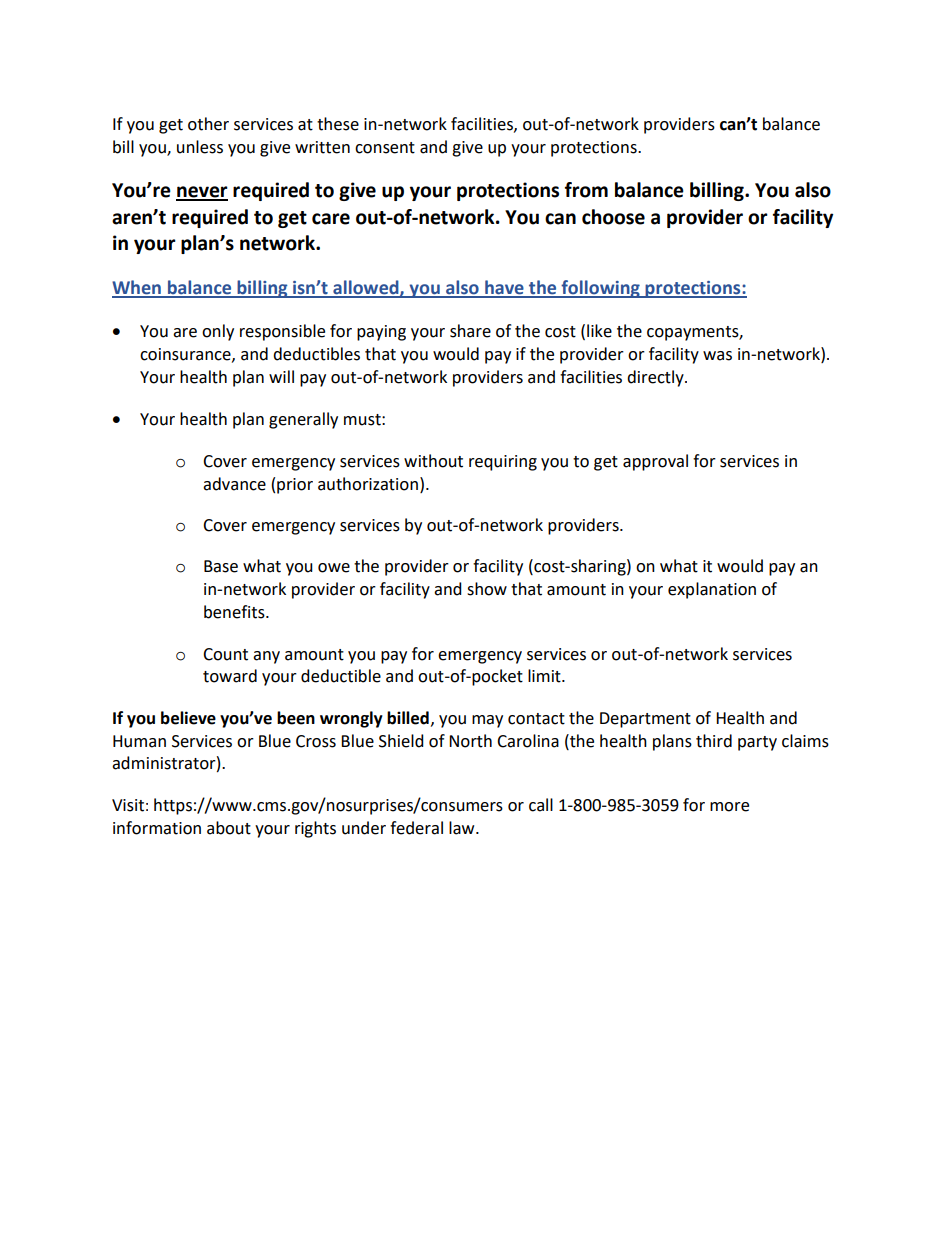 The width and height of the screenshot is (952, 1233). Describe the element at coordinates (487, 589) in the screenshot. I see `show` at that location.
